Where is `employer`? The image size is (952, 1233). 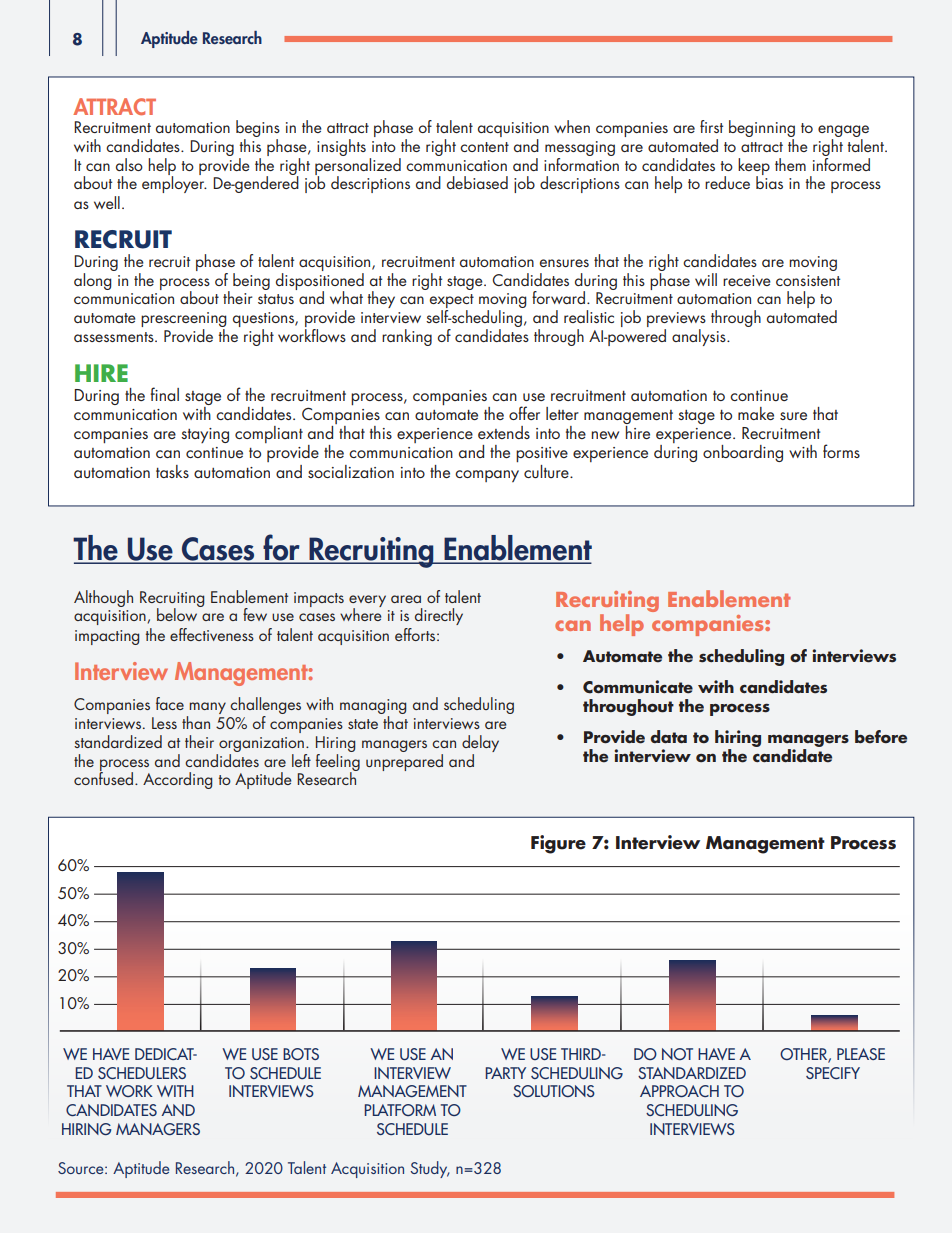
employer is located at coordinates (174, 183).
